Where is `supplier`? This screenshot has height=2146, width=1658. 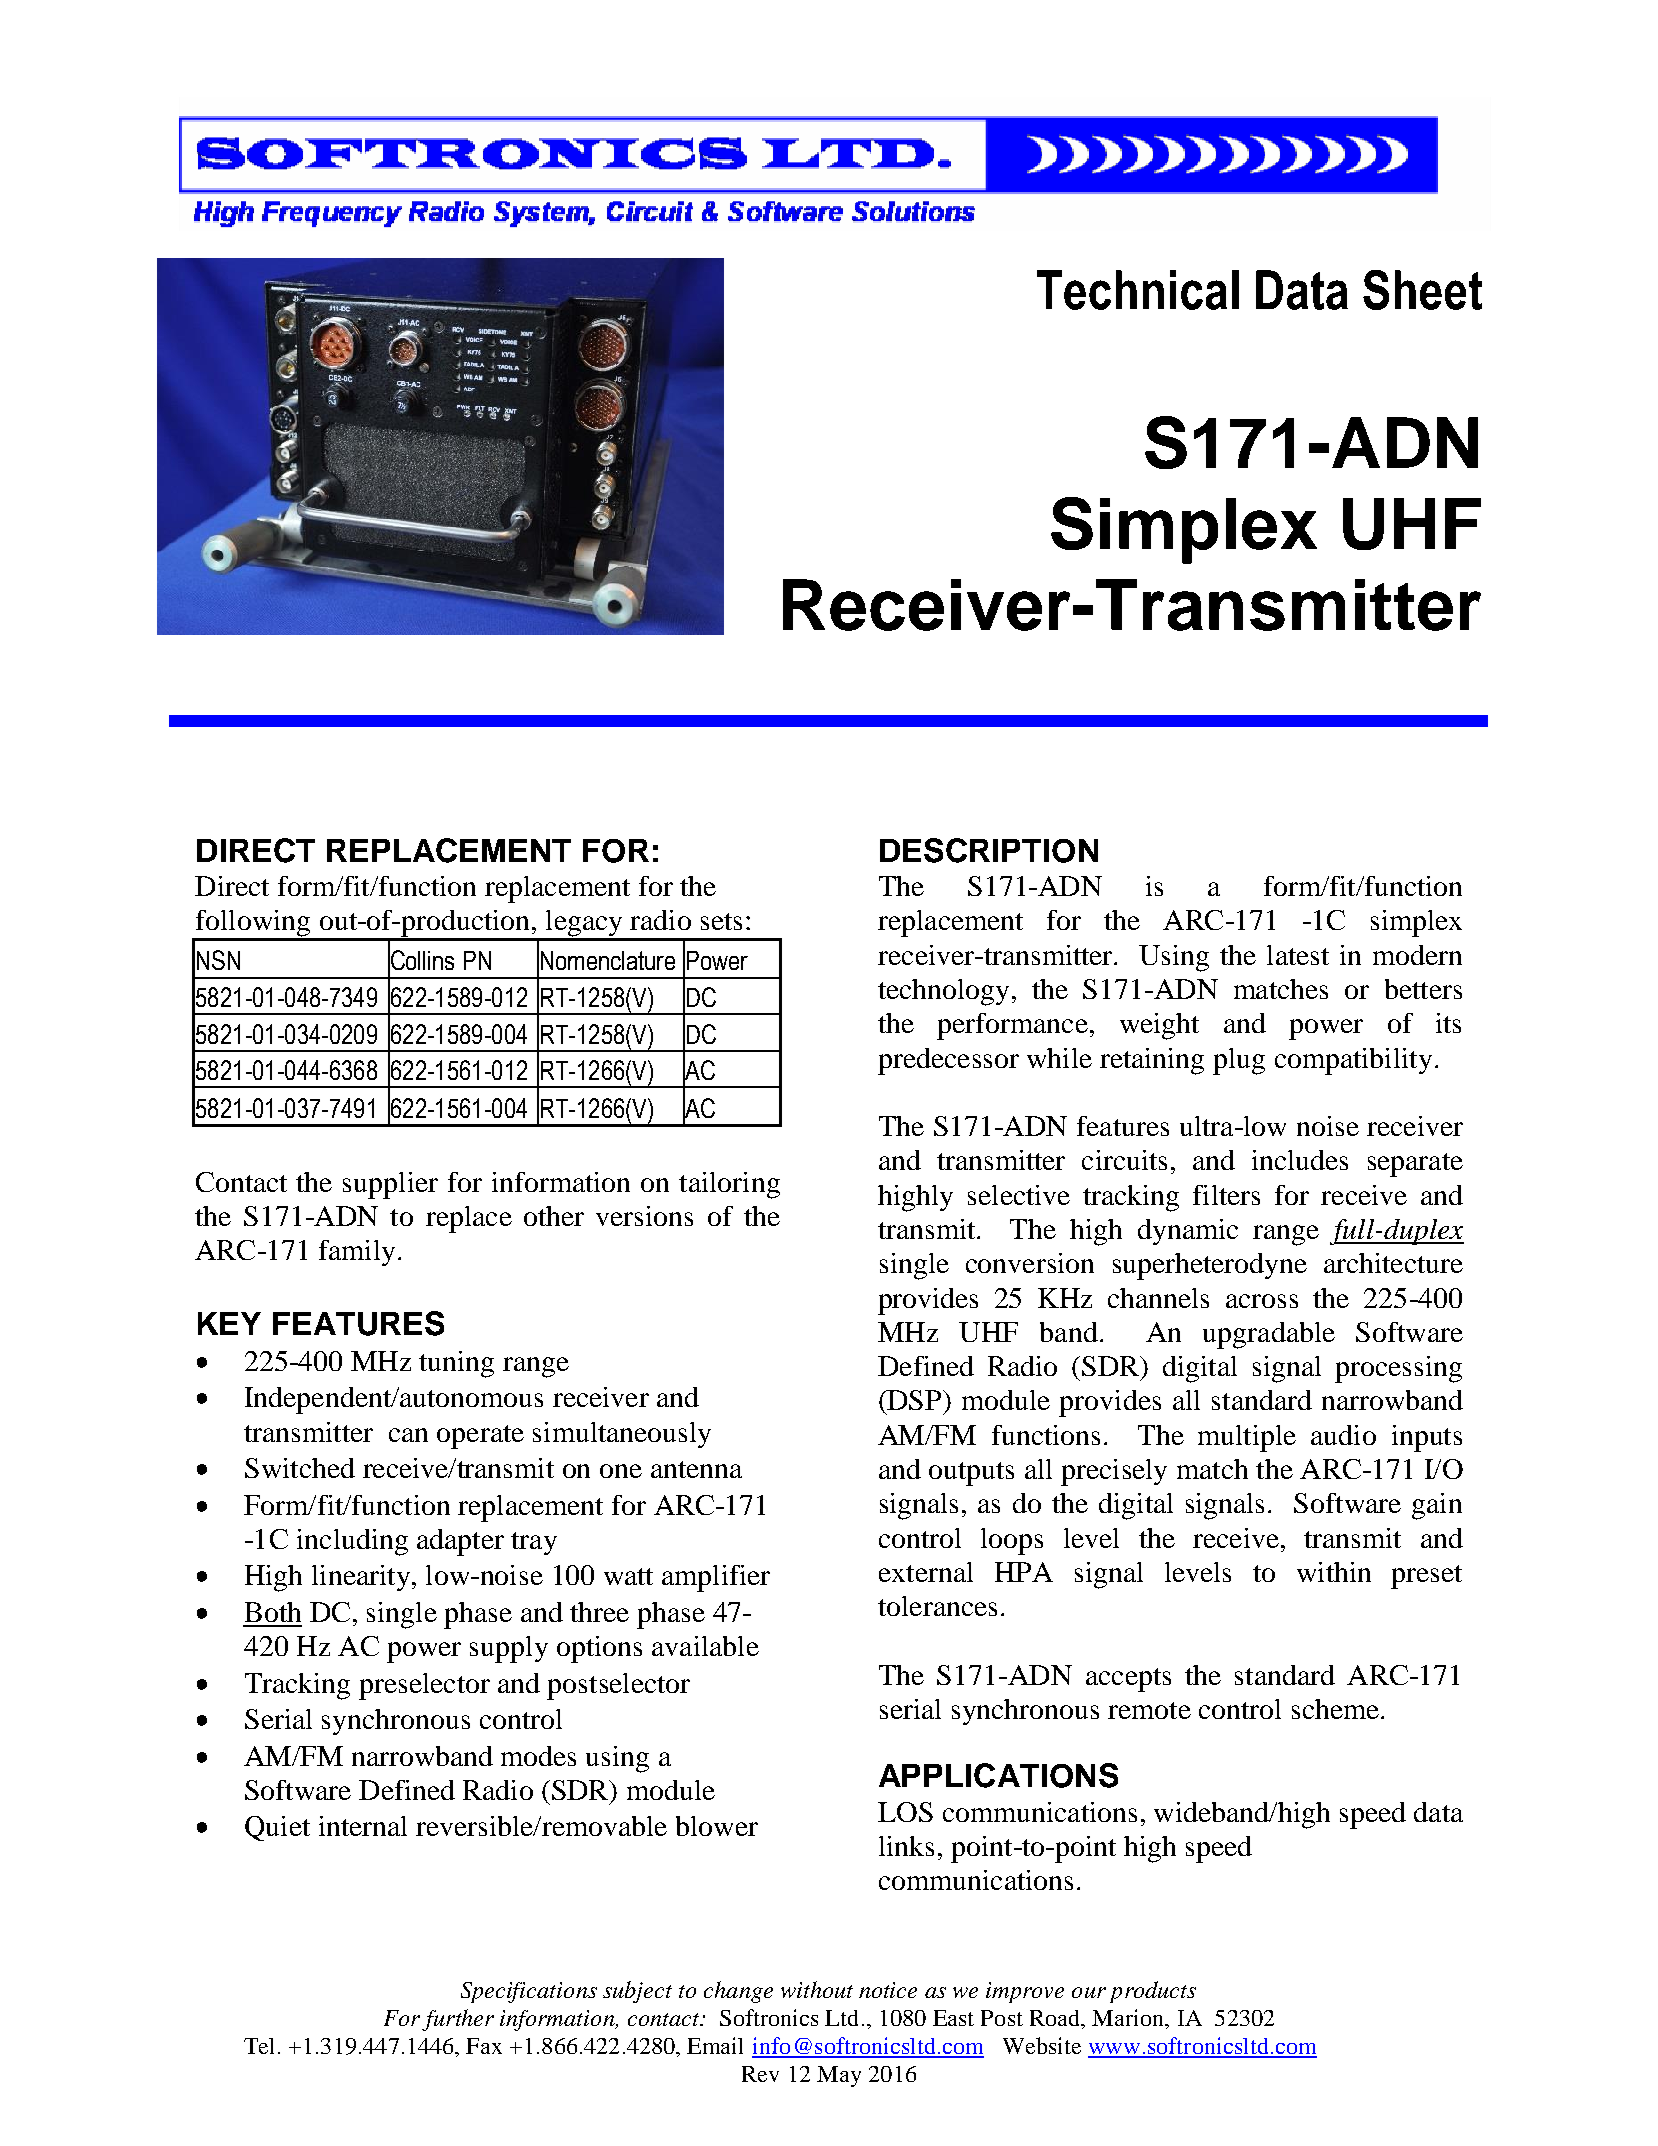
supplier is located at coordinates (390, 1185).
